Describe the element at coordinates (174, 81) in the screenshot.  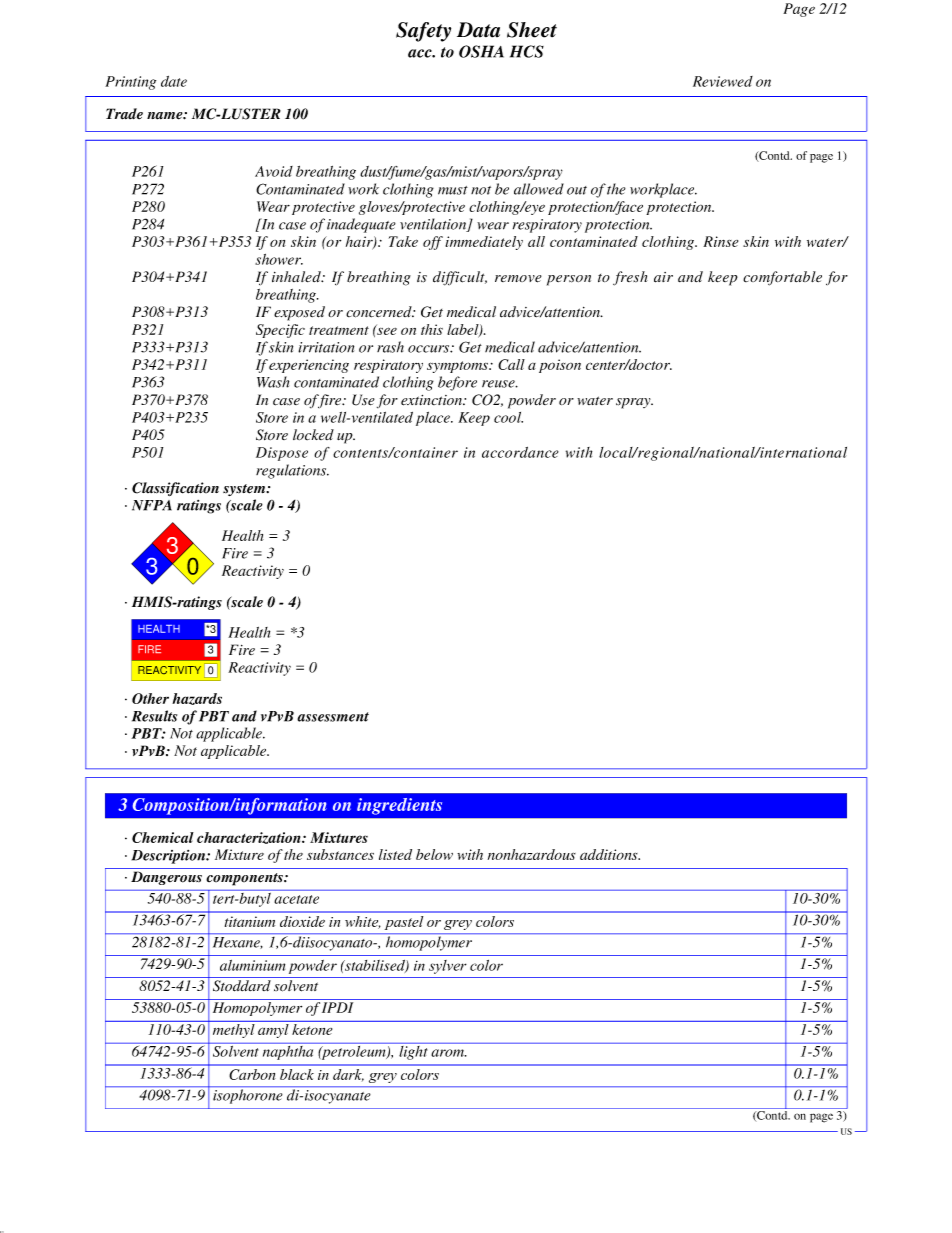
I see `date` at that location.
